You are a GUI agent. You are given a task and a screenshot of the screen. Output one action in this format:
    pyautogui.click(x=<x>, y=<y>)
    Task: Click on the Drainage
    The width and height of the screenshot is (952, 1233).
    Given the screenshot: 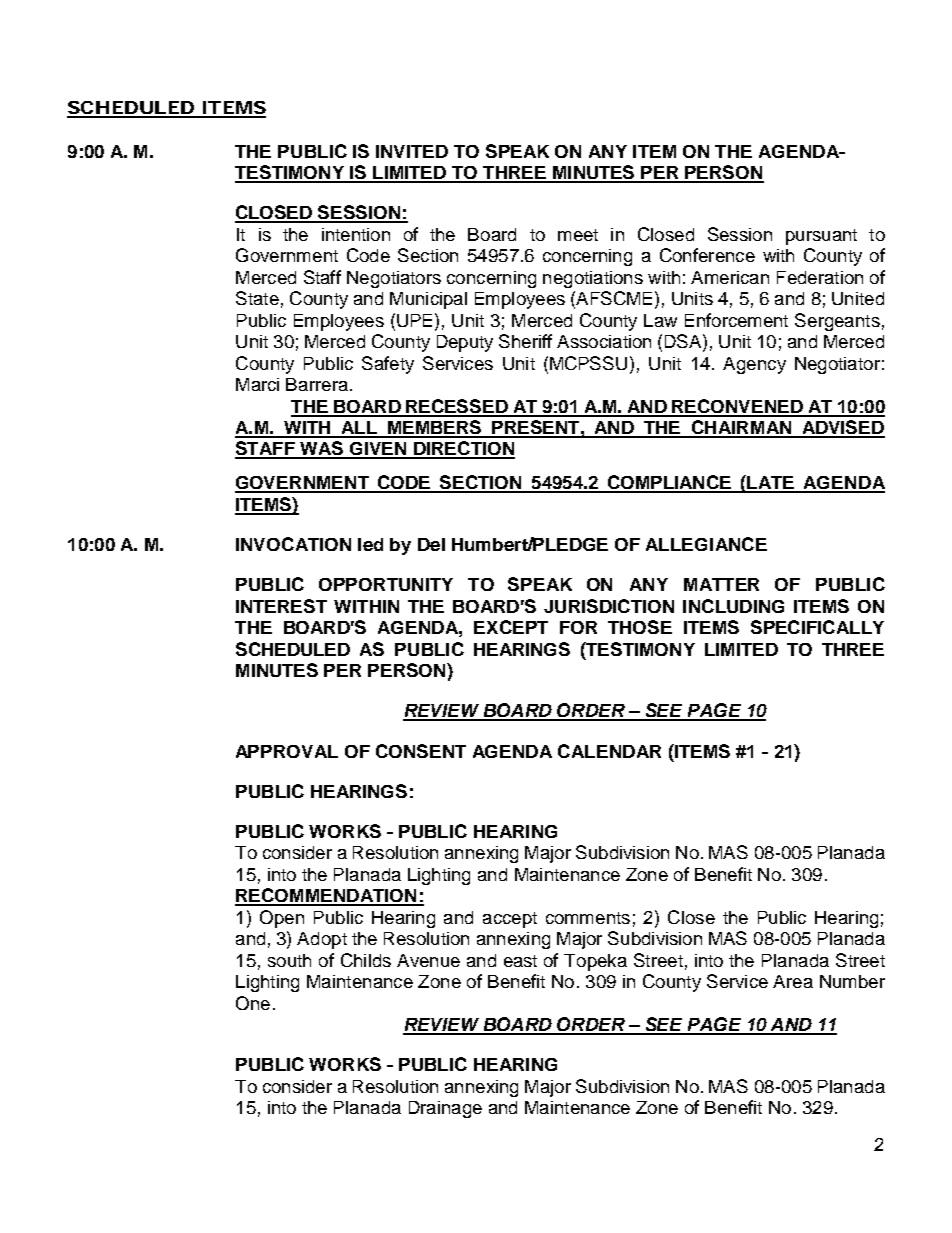 What is the action you would take?
    pyautogui.click(x=445, y=1109)
